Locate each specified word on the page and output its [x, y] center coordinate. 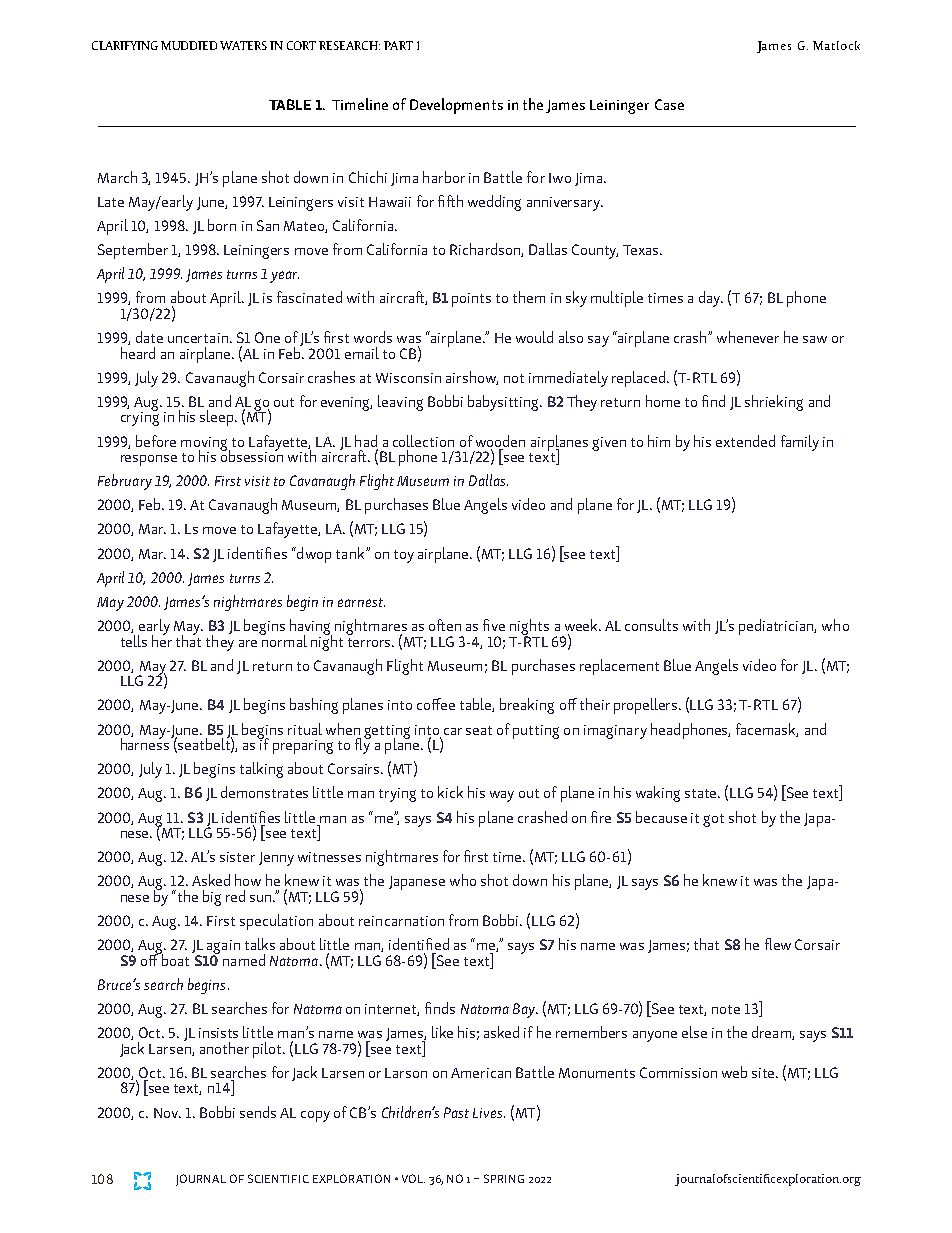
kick [450, 792]
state [702, 793]
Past [456, 1112]
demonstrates [264, 792]
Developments [456, 106]
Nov [167, 1113]
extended [745, 441]
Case [669, 104]
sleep [218, 418]
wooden [500, 441]
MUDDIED [189, 45]
